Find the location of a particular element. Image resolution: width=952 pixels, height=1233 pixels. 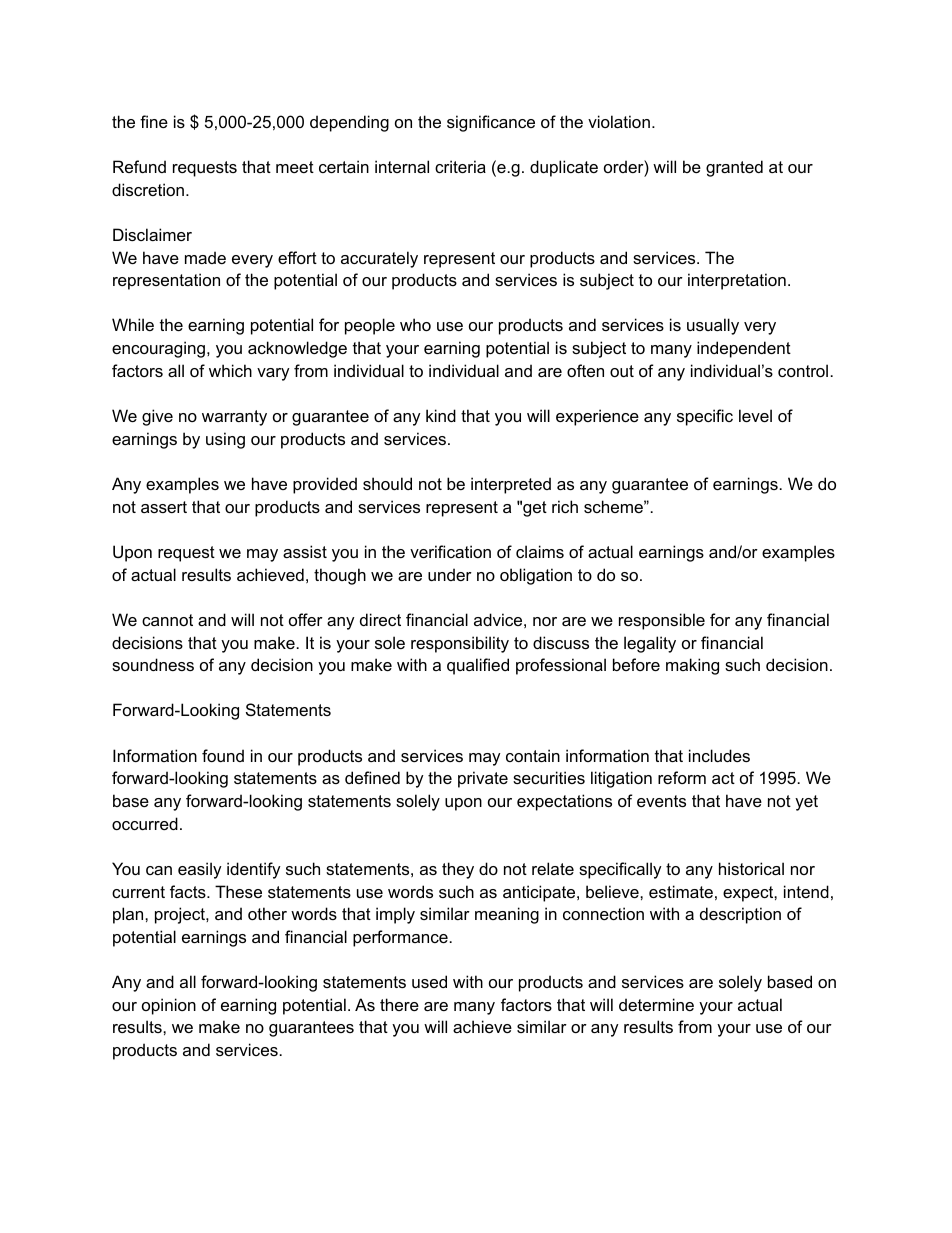

making is located at coordinates (692, 666).
